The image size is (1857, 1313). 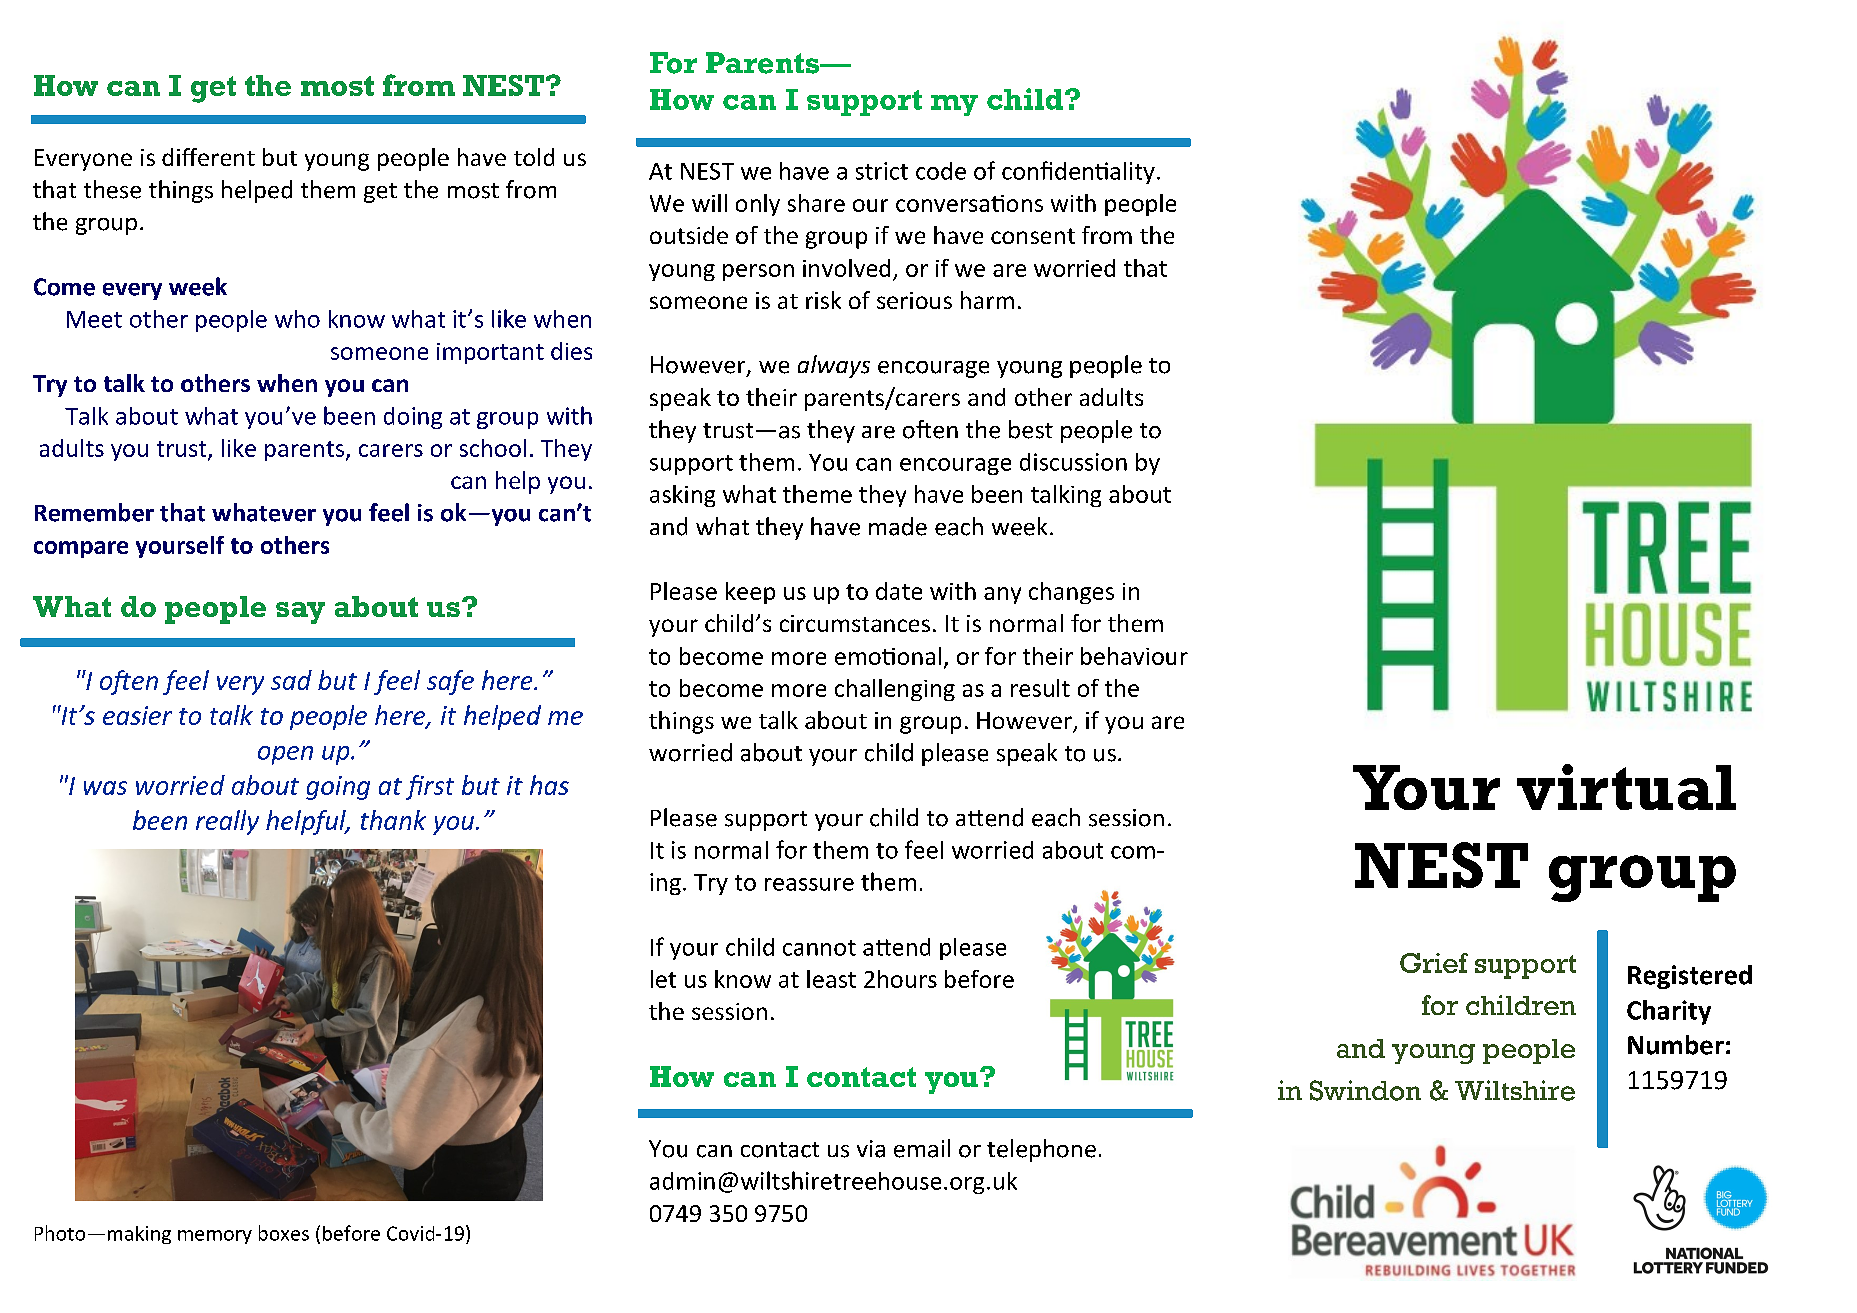 I want to click on really, so click(x=227, y=822).
